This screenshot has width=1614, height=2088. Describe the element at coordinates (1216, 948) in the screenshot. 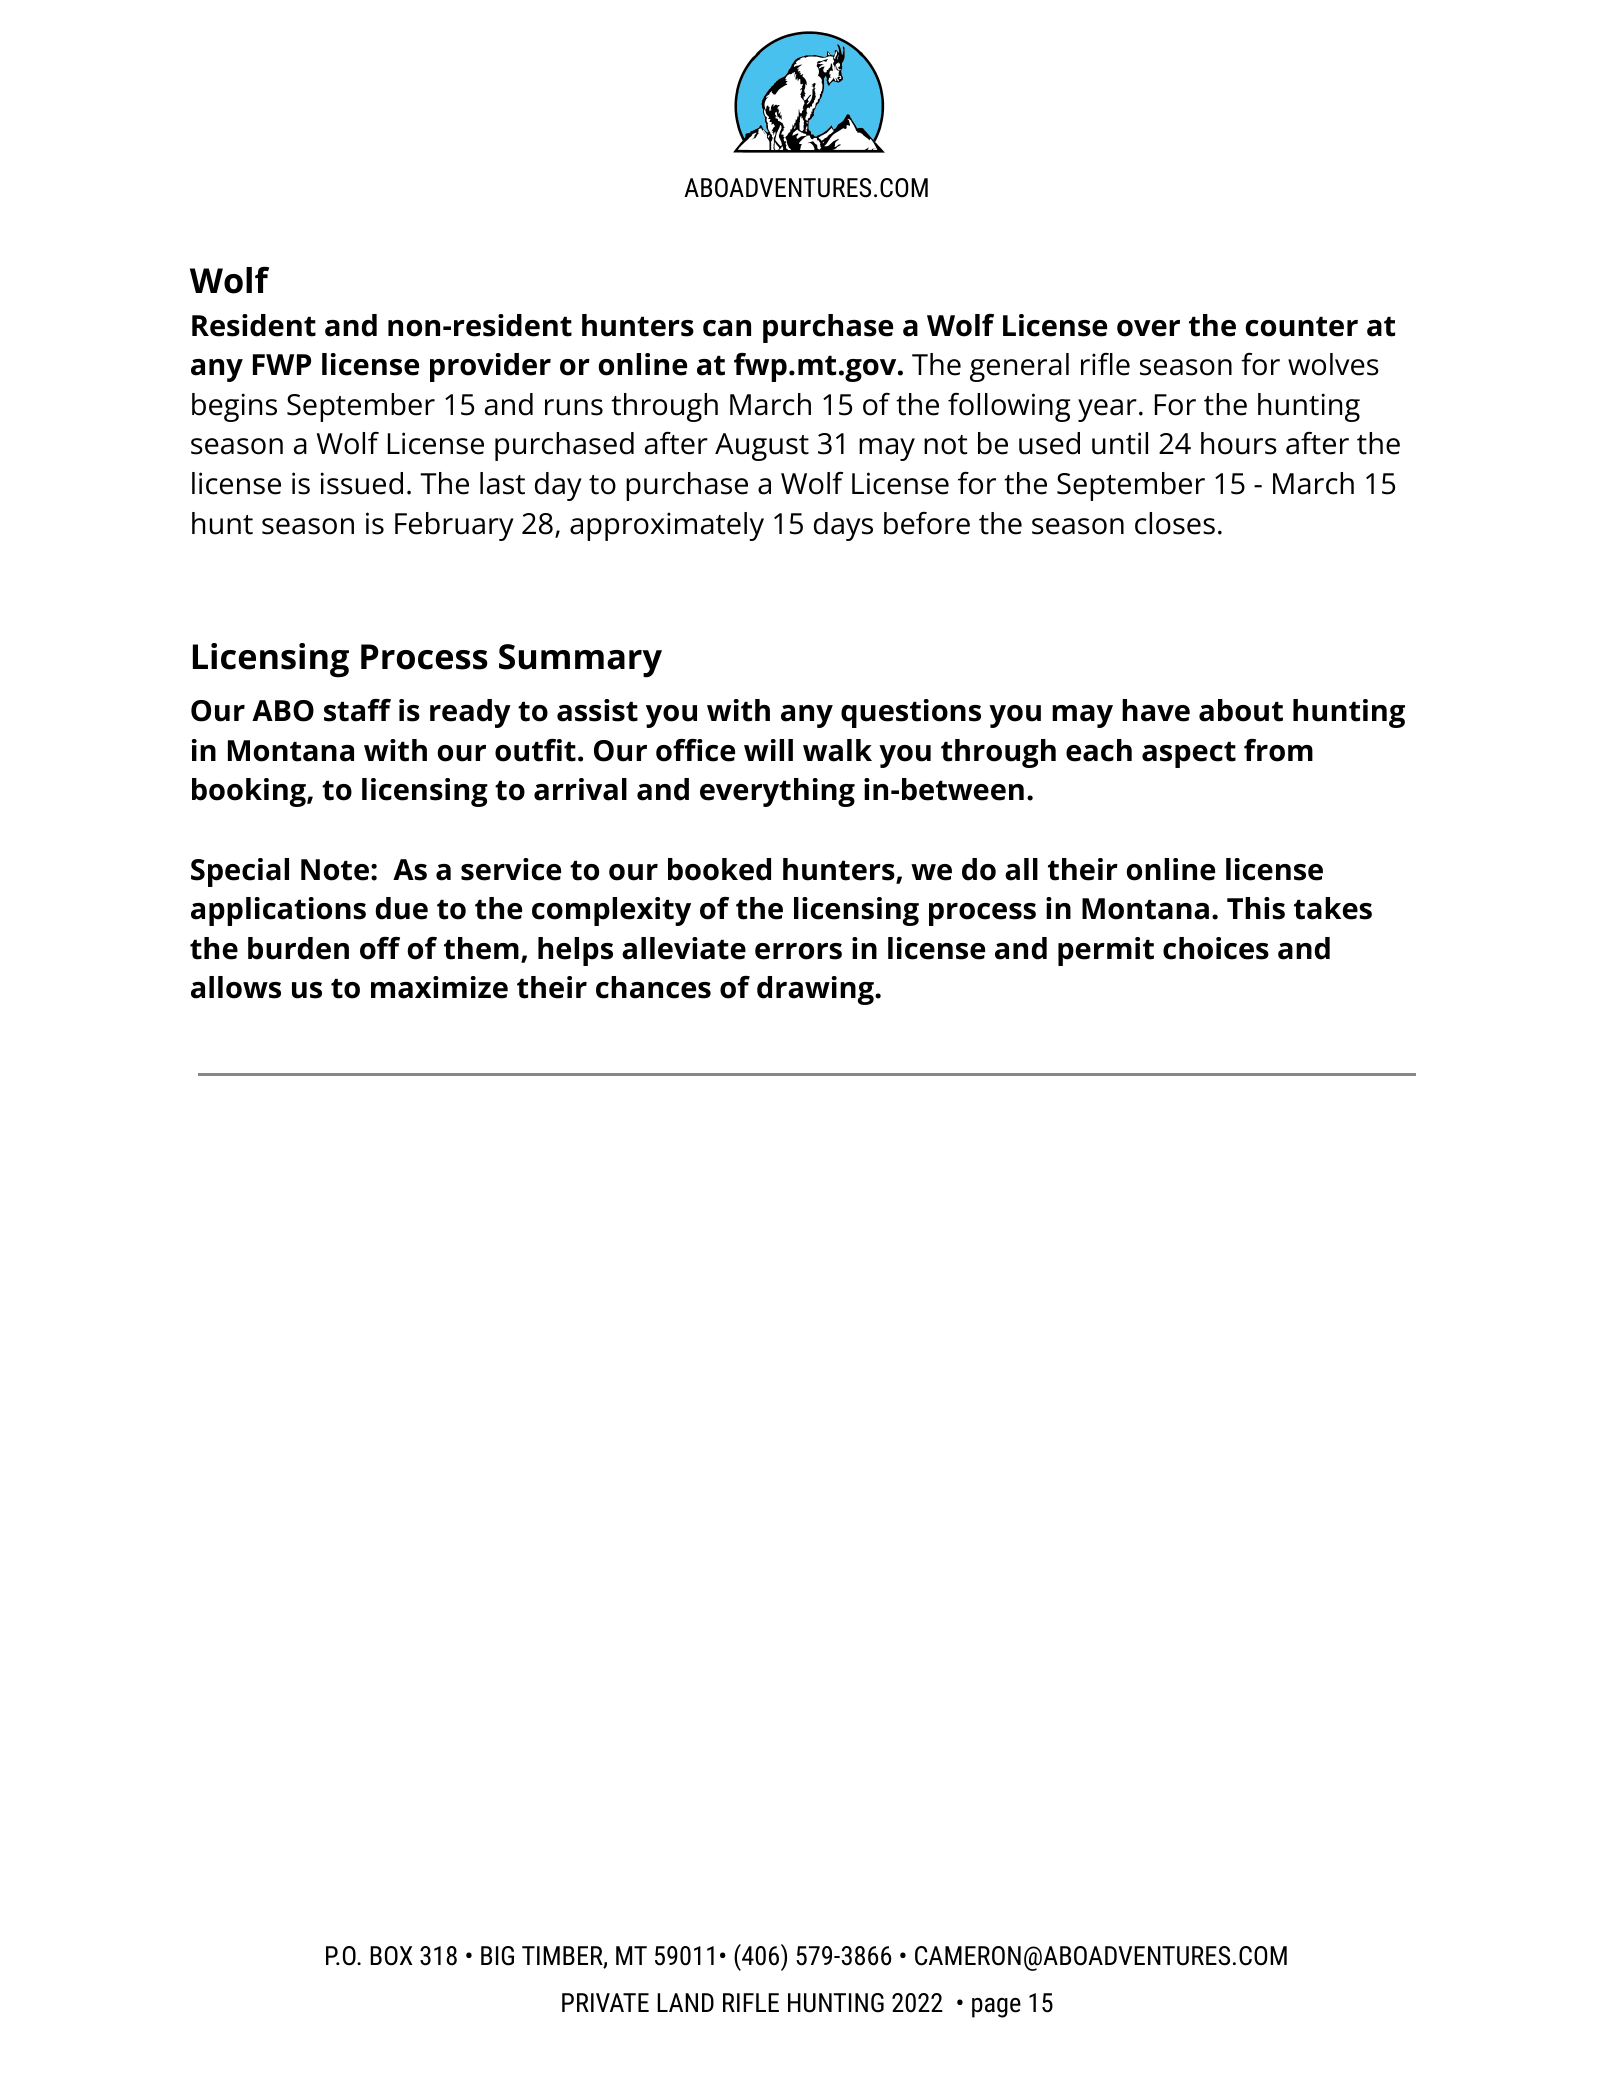

I see `choices` at that location.
